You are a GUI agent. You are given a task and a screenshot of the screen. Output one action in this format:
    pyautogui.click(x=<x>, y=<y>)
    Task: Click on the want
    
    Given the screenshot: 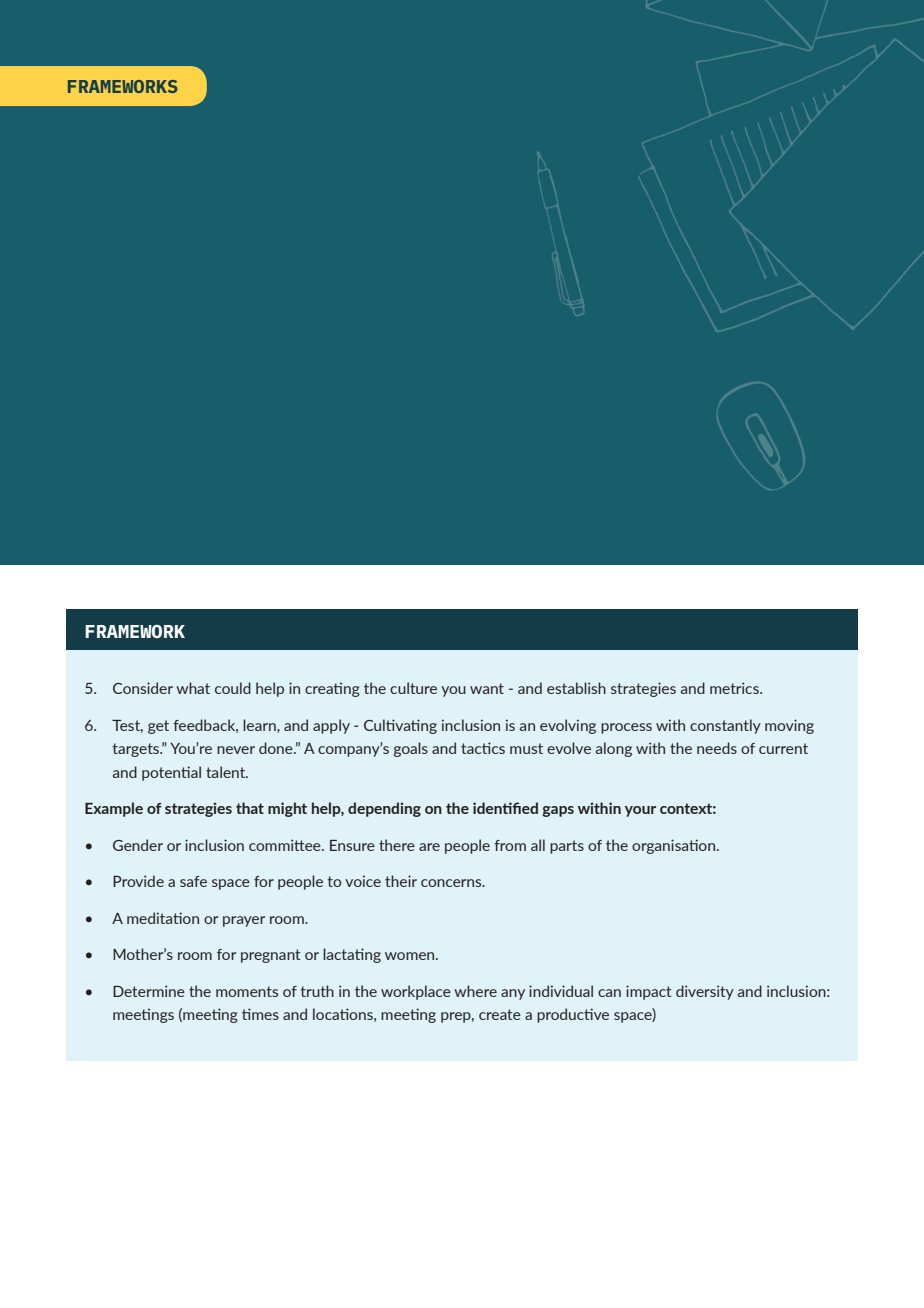 What is the action you would take?
    pyautogui.click(x=487, y=688)
